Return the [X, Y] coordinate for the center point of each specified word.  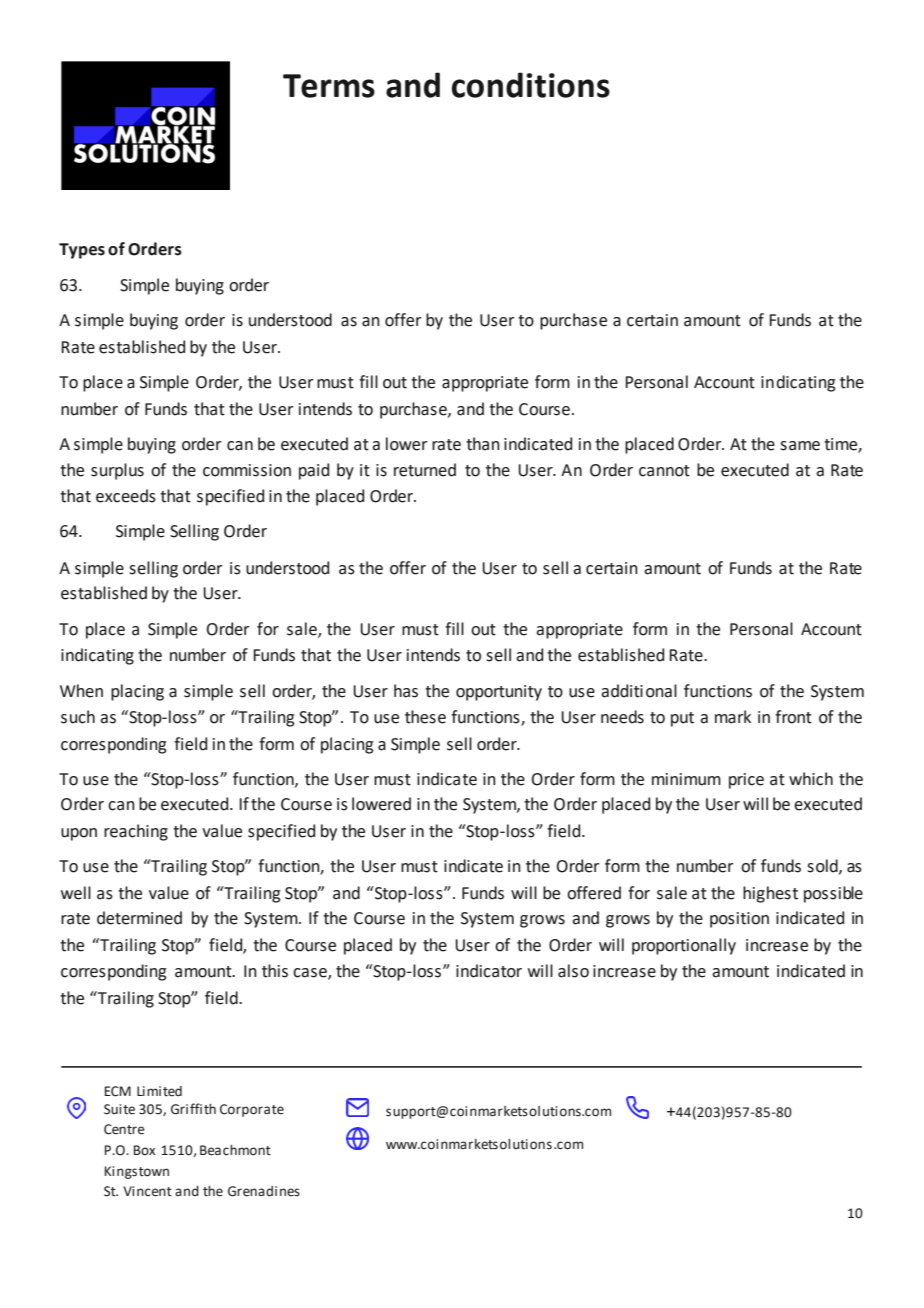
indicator [489, 971]
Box [144, 1150]
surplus [117, 471]
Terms [329, 86]
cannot [664, 471]
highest [770, 894]
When [81, 691]
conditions [531, 85]
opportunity [499, 693]
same [800, 446]
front [793, 717]
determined [139, 918]
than [483, 444]
